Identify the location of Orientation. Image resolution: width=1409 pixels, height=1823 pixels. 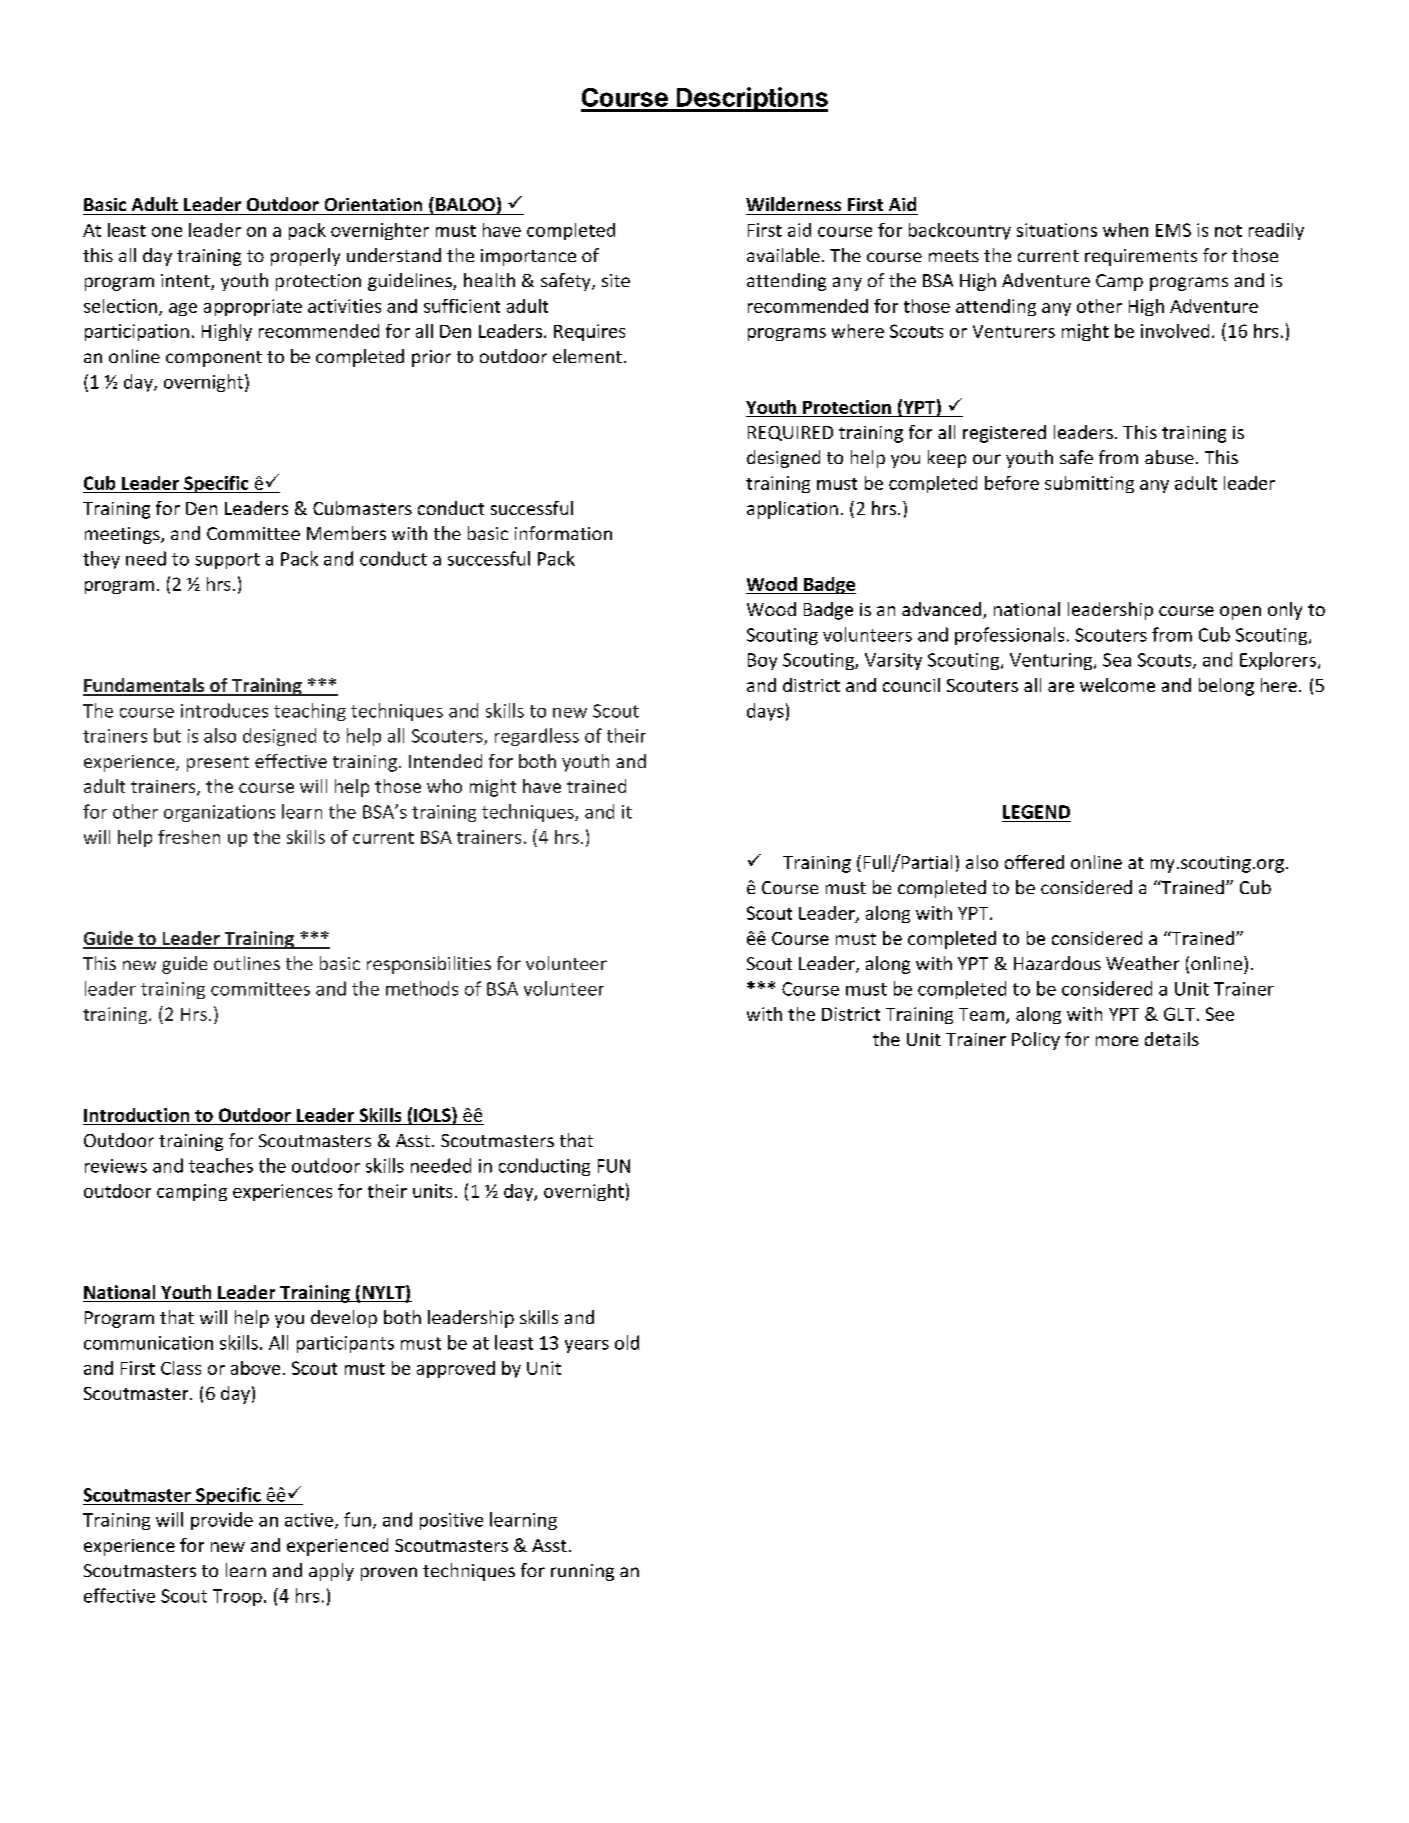
(373, 204).
